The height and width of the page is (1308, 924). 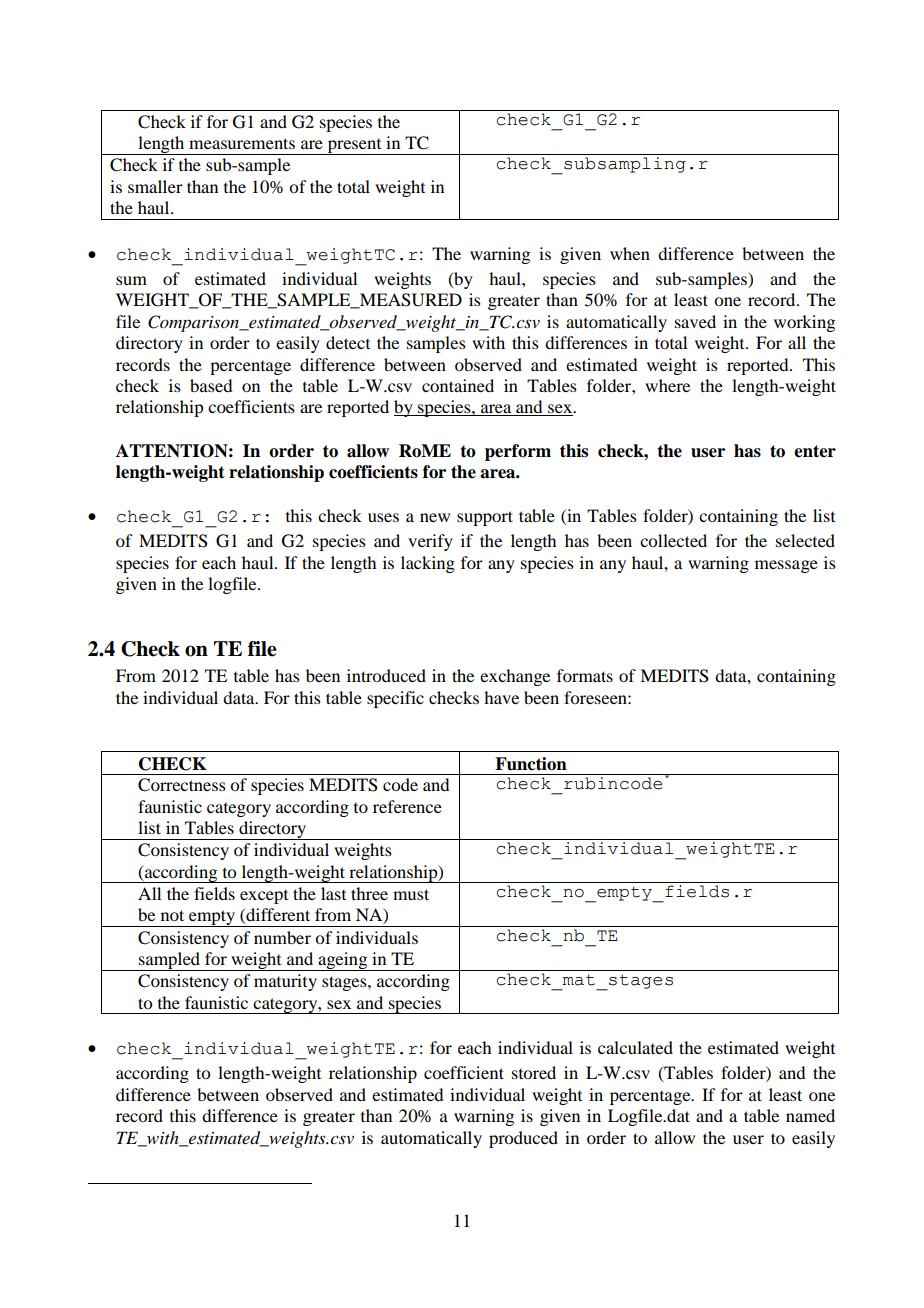 I want to click on message, so click(x=786, y=566).
